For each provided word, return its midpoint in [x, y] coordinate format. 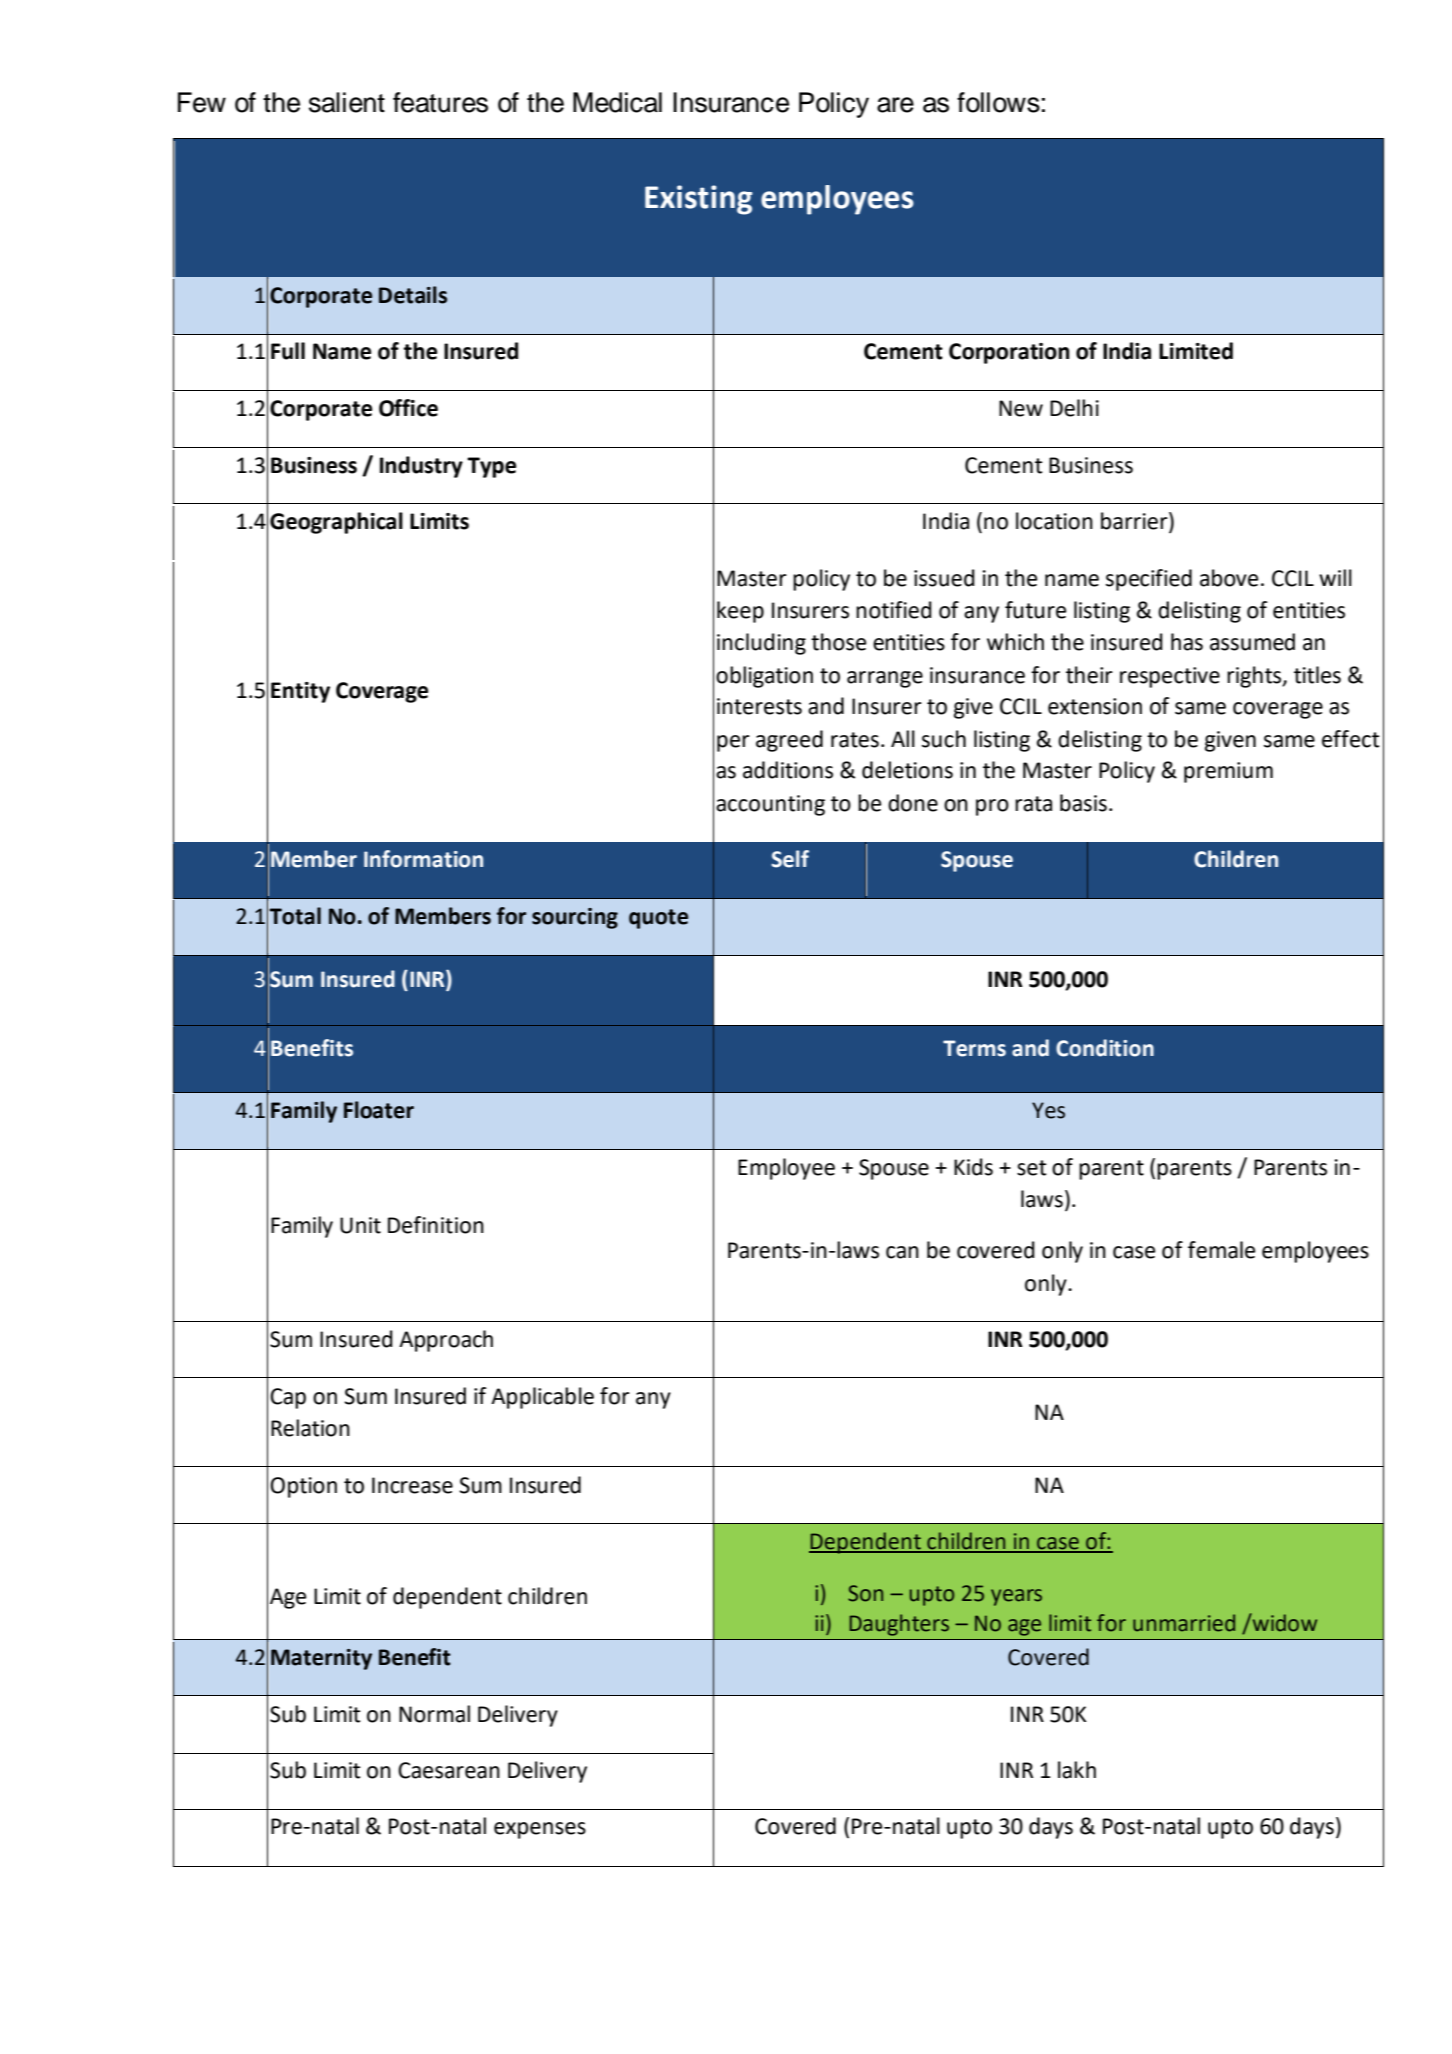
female [1221, 1250]
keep [740, 612]
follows [998, 102]
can [902, 1252]
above [1229, 578]
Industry [421, 467]
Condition [1105, 1048]
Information [423, 859]
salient [347, 102]
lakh [1077, 1770]
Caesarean [449, 1770]
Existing [699, 200]
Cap [288, 1398]
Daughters [899, 1625]
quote [658, 919]
